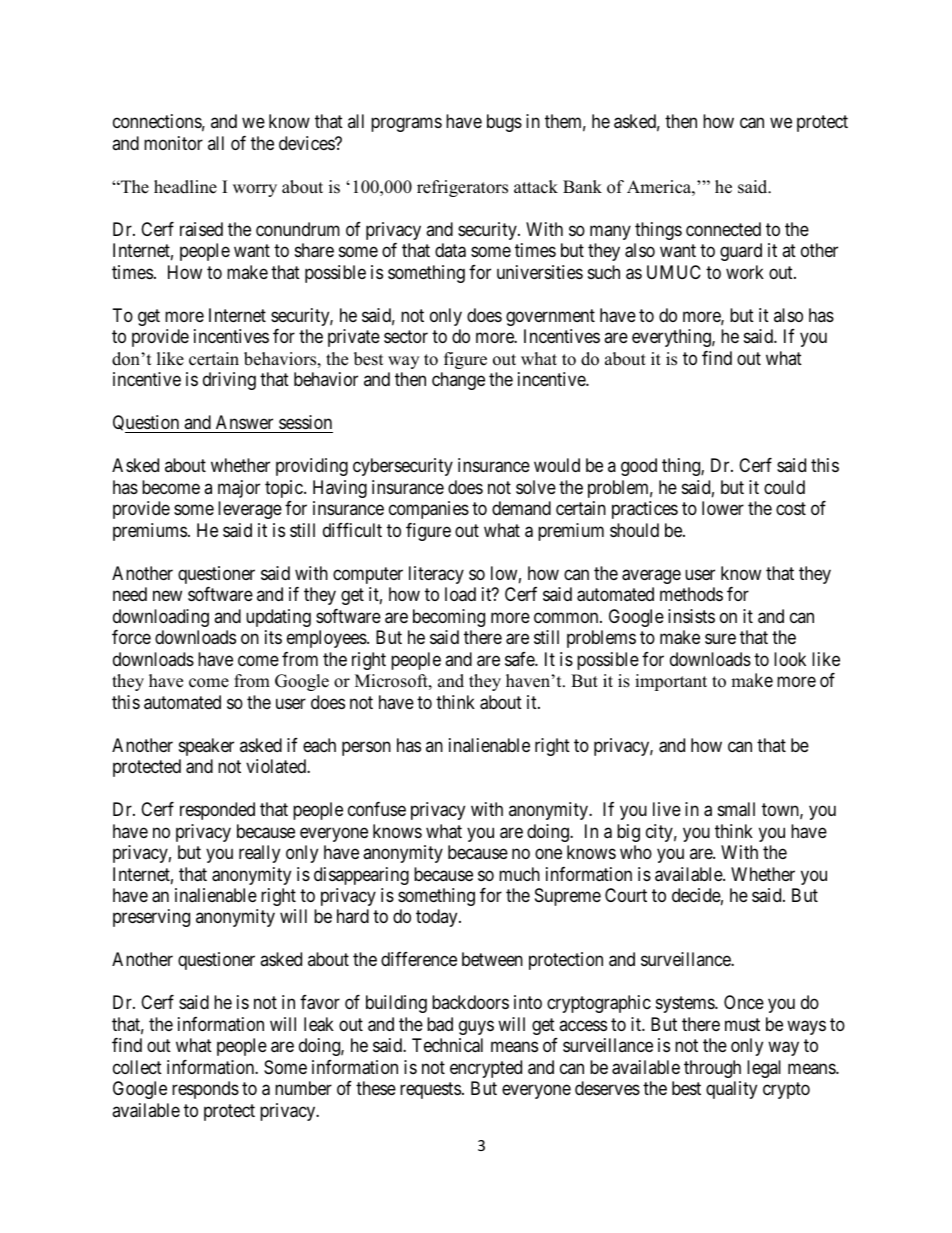  What do you see at coordinates (736, 809) in the screenshot?
I see `small` at bounding box center [736, 809].
